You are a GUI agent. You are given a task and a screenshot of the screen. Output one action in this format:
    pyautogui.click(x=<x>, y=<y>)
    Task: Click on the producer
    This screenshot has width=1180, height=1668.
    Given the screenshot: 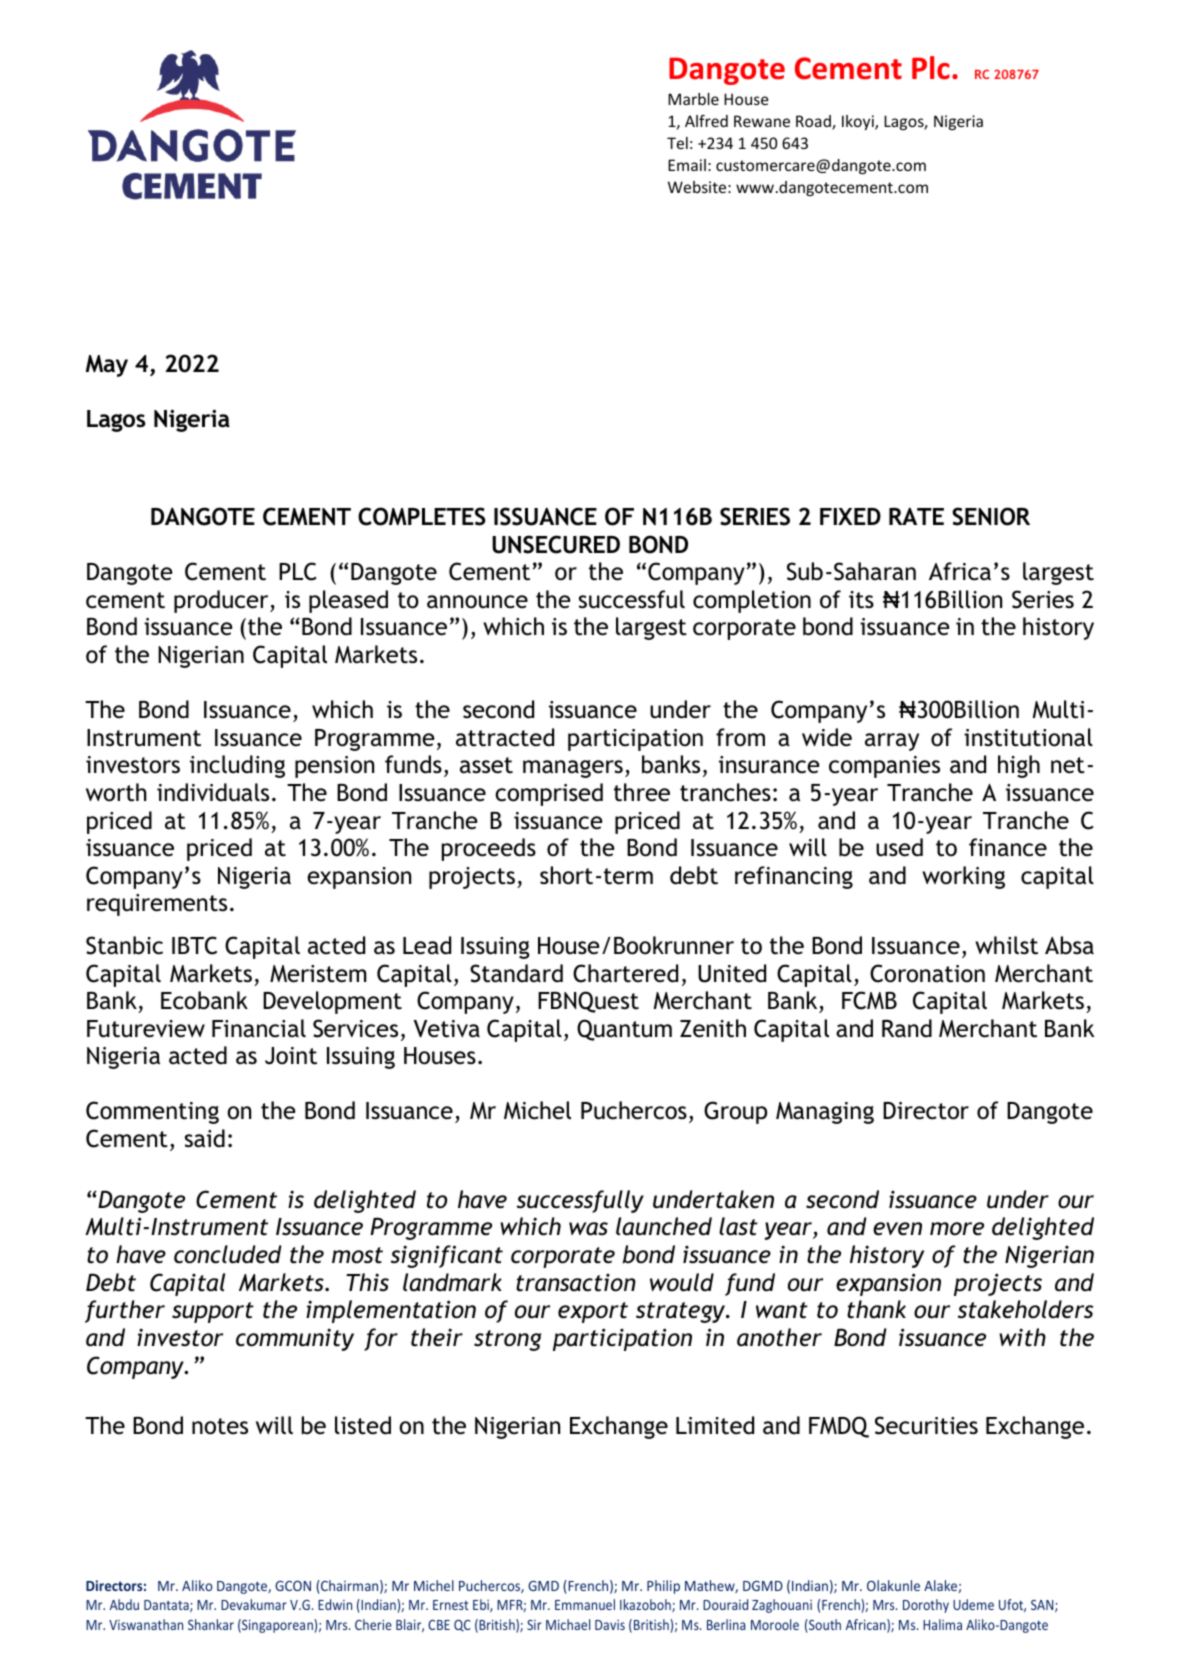 What is the action you would take?
    pyautogui.click(x=222, y=601)
